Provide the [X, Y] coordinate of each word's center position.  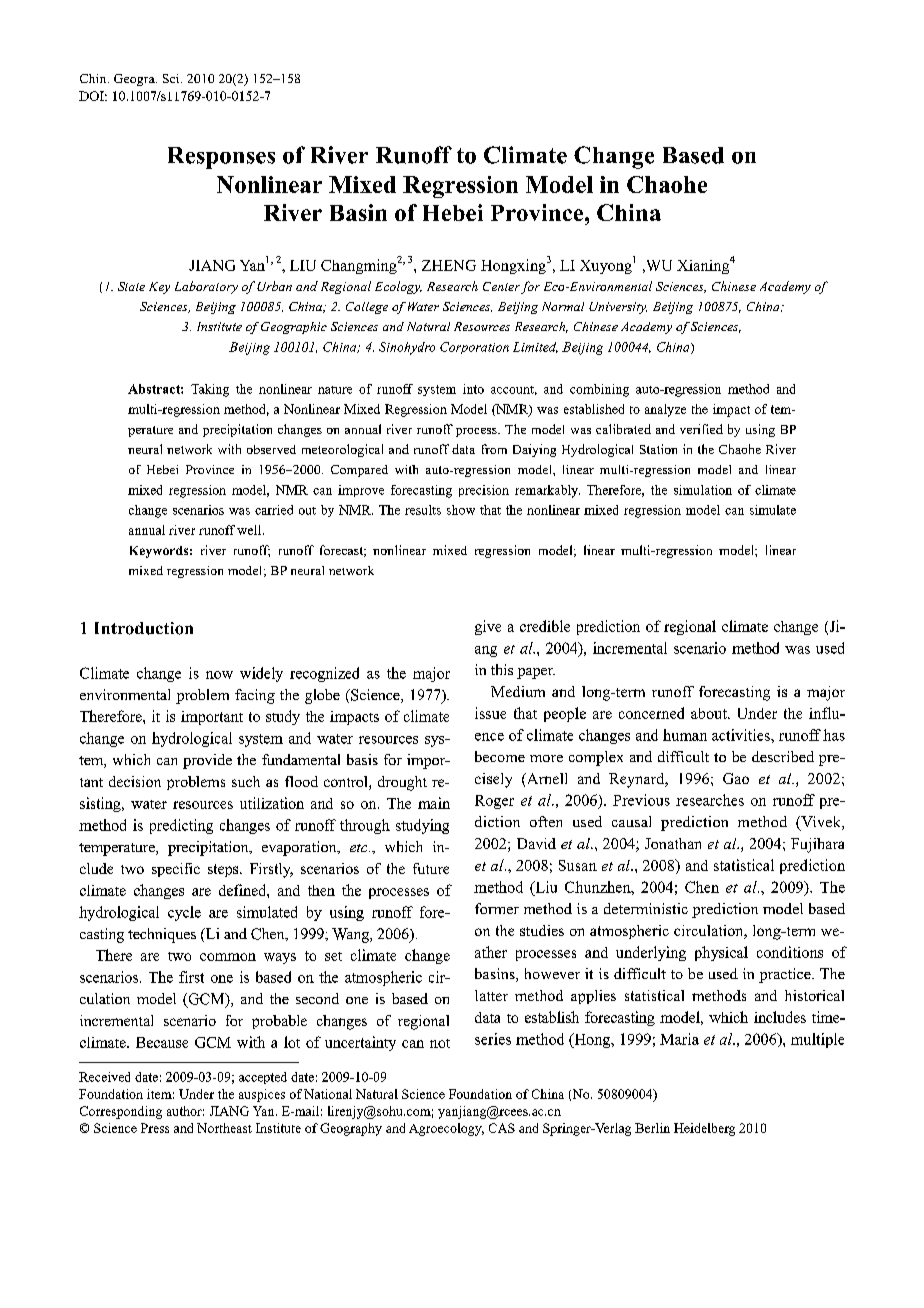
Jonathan [673, 843]
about [710, 713]
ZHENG [449, 265]
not [440, 1043]
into [473, 389]
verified [701, 429]
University [618, 308]
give [488, 627]
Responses [221, 158]
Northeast [224, 1128]
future [431, 868]
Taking [210, 390]
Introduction [144, 628]
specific [176, 870]
